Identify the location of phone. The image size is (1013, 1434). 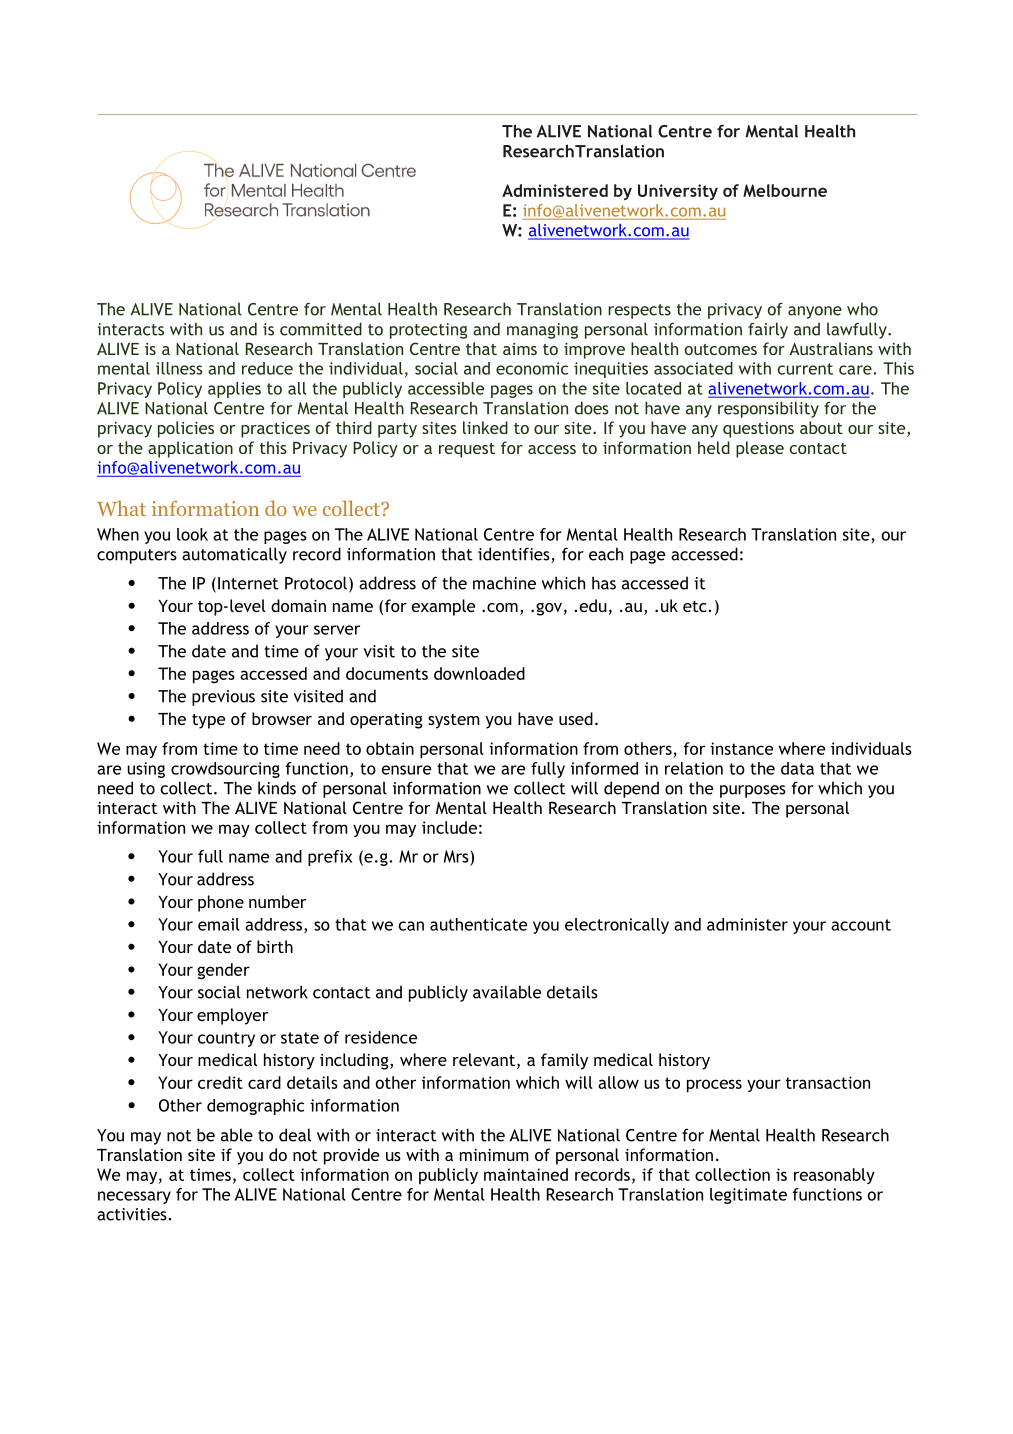
(221, 903).
